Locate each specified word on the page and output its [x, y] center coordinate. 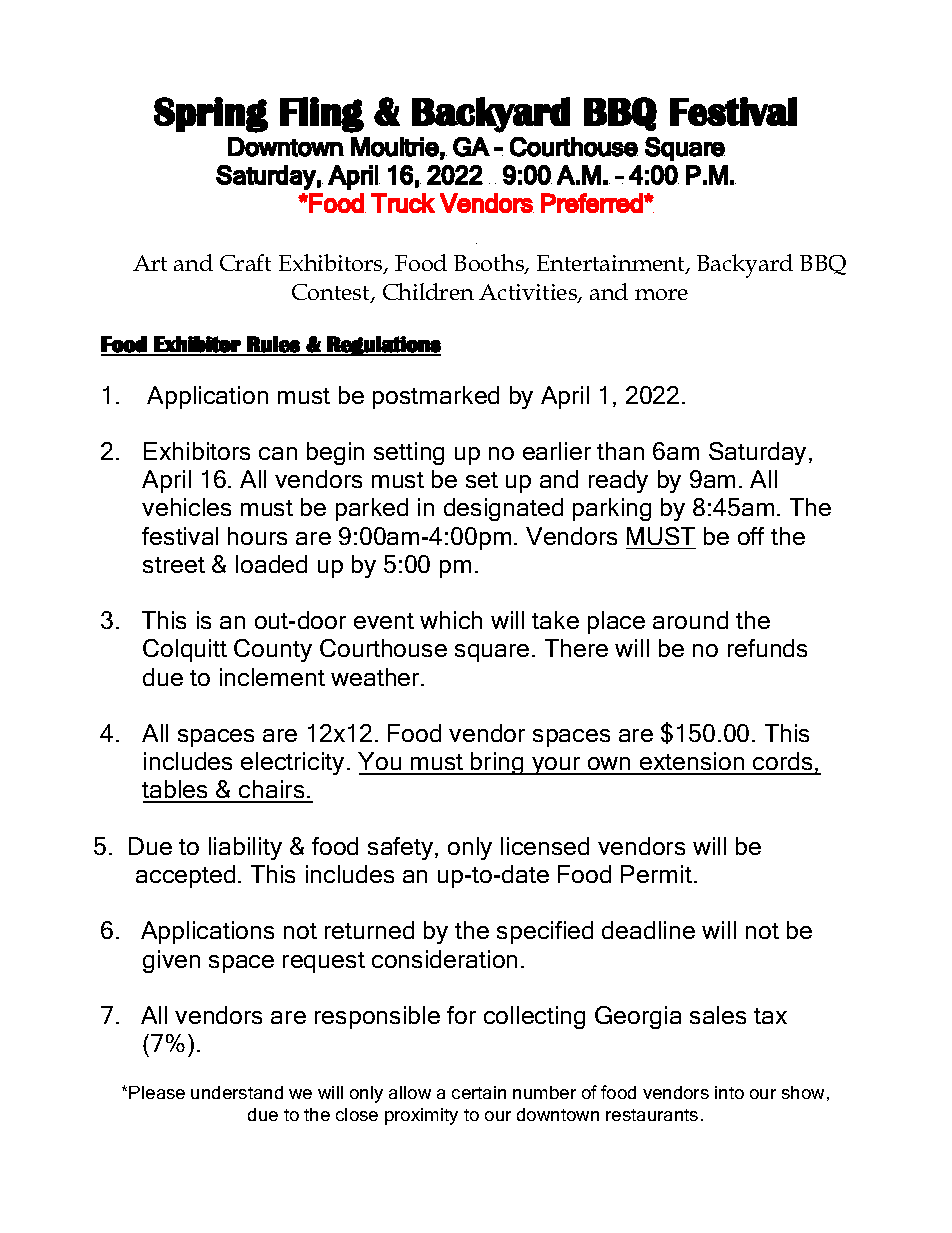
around [690, 620]
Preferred [593, 203]
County [273, 650]
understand [237, 1092]
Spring [211, 115]
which [451, 620]
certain [479, 1092]
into [729, 1092]
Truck [403, 203]
